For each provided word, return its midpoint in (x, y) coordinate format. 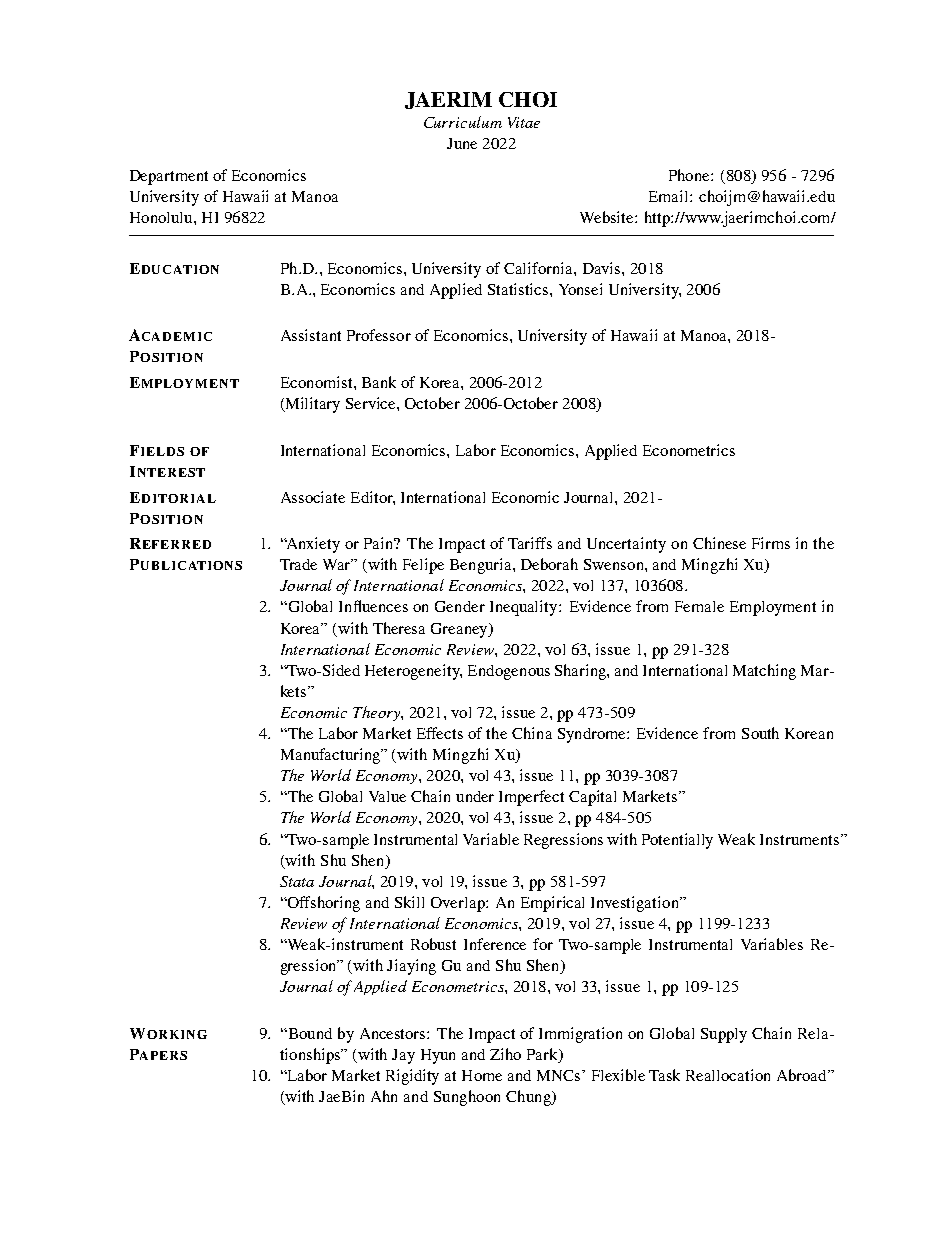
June (462, 143)
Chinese (719, 543)
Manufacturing (332, 756)
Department (169, 177)
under (475, 796)
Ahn (384, 1096)
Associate (313, 497)
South (760, 733)
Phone (690, 175)
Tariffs (530, 543)
